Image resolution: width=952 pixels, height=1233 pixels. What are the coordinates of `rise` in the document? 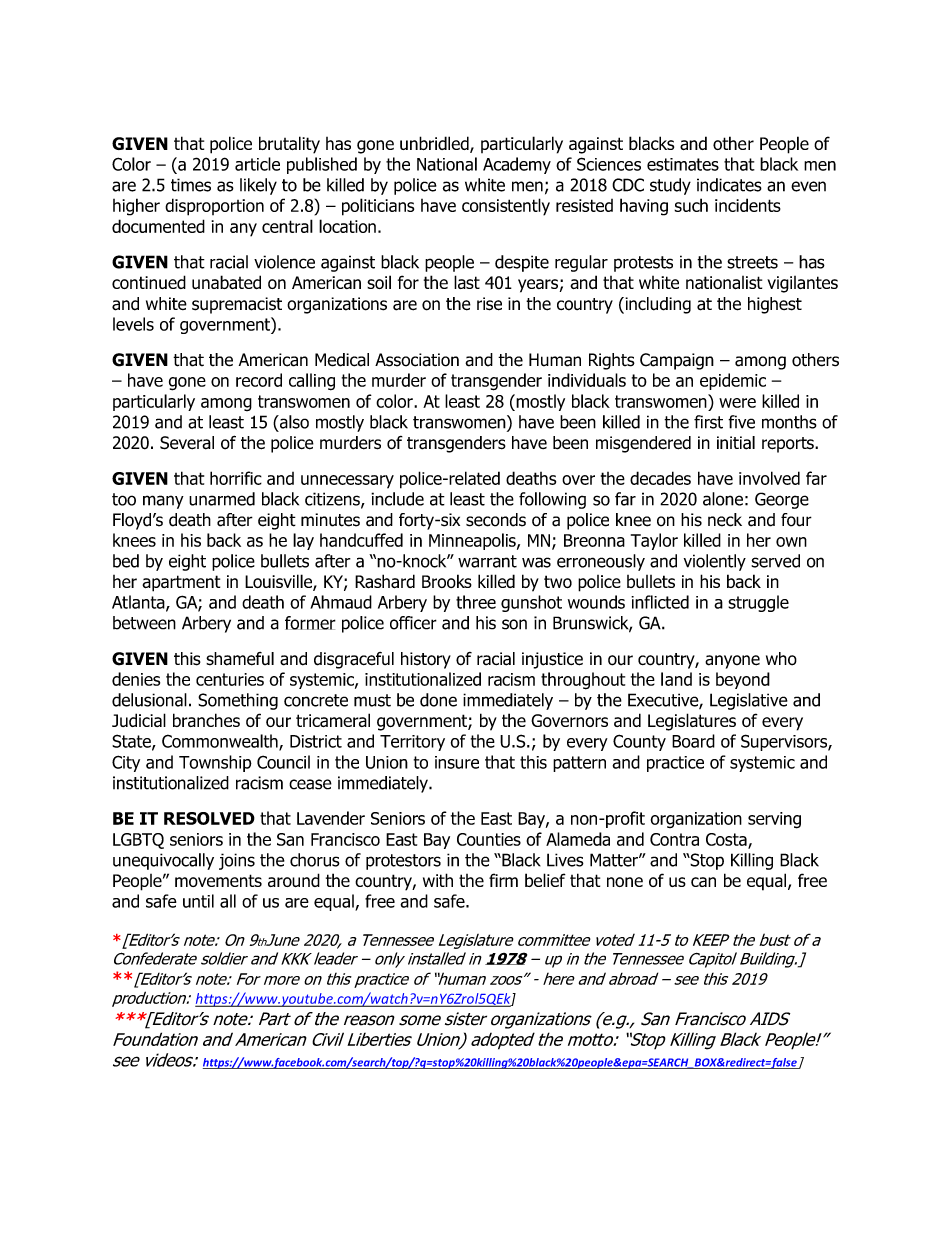 It's located at (489, 304).
